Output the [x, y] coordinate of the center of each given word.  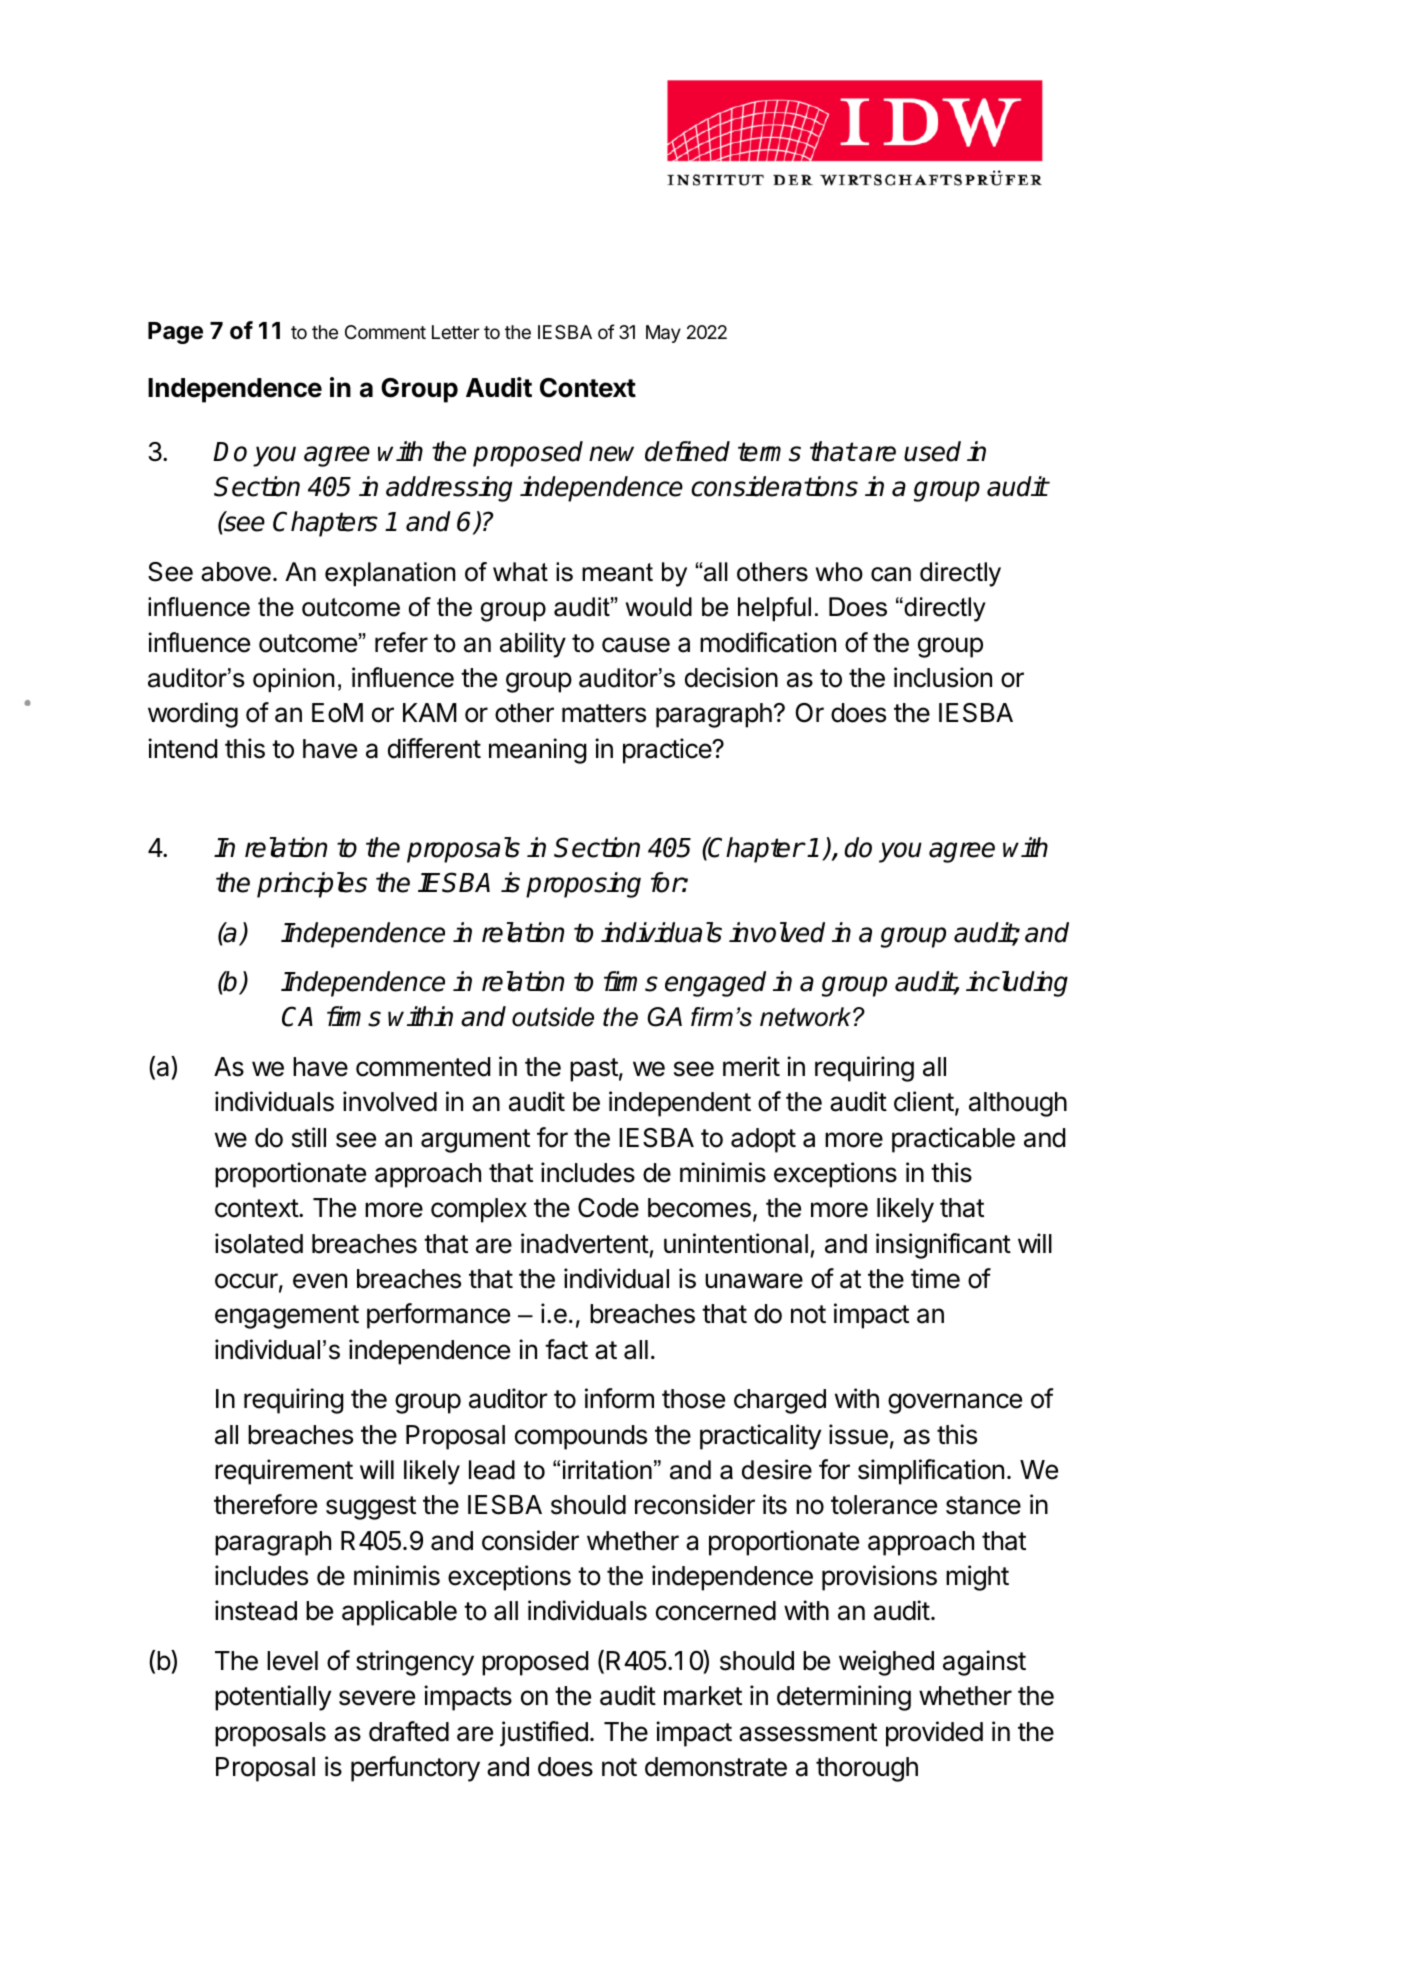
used [932, 451]
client [924, 1101]
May [663, 334]
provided [934, 1734]
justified [544, 1734]
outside [553, 1017]
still [309, 1137]
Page [175, 333]
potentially [273, 1698]
